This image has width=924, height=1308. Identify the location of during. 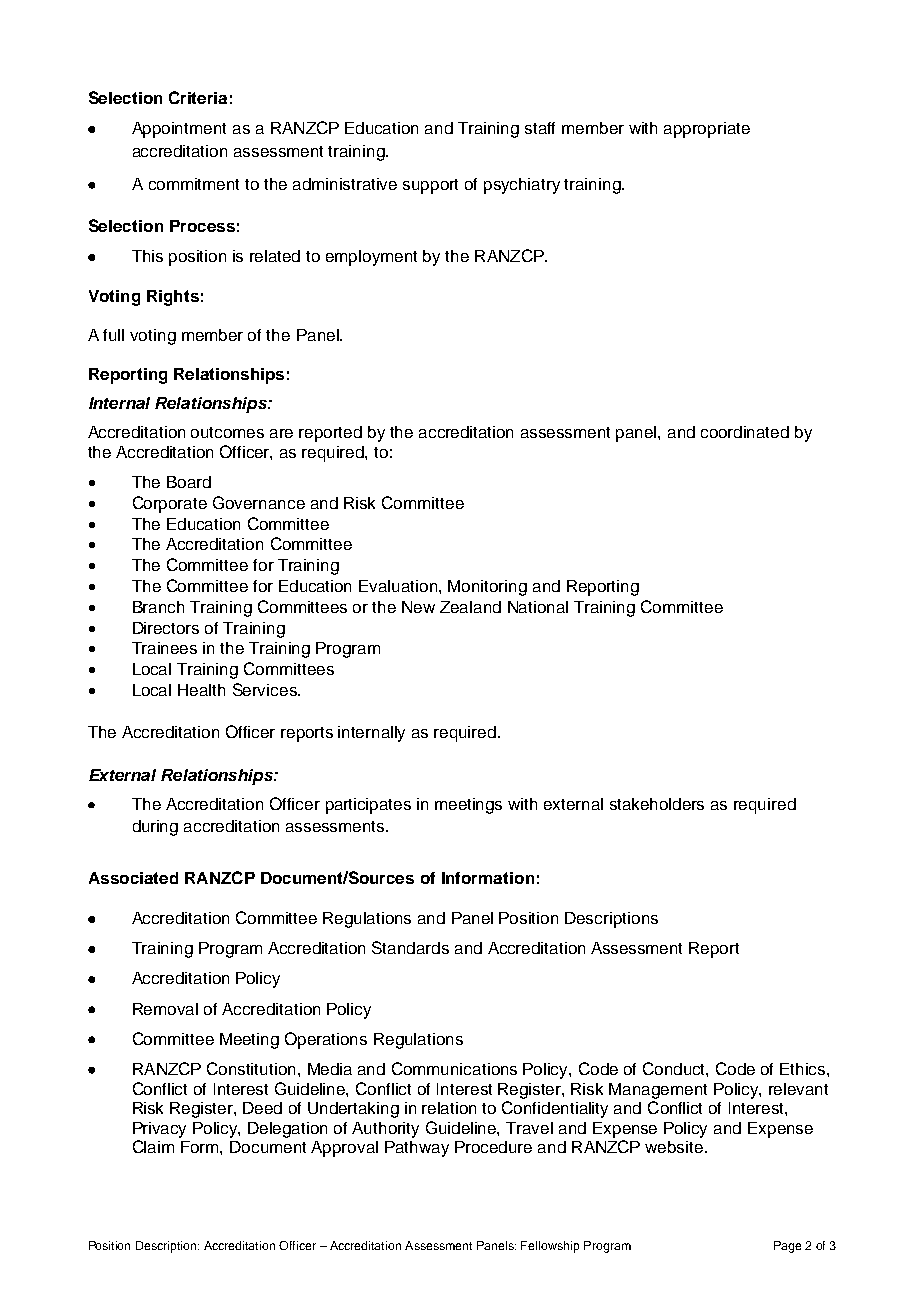
(155, 828).
